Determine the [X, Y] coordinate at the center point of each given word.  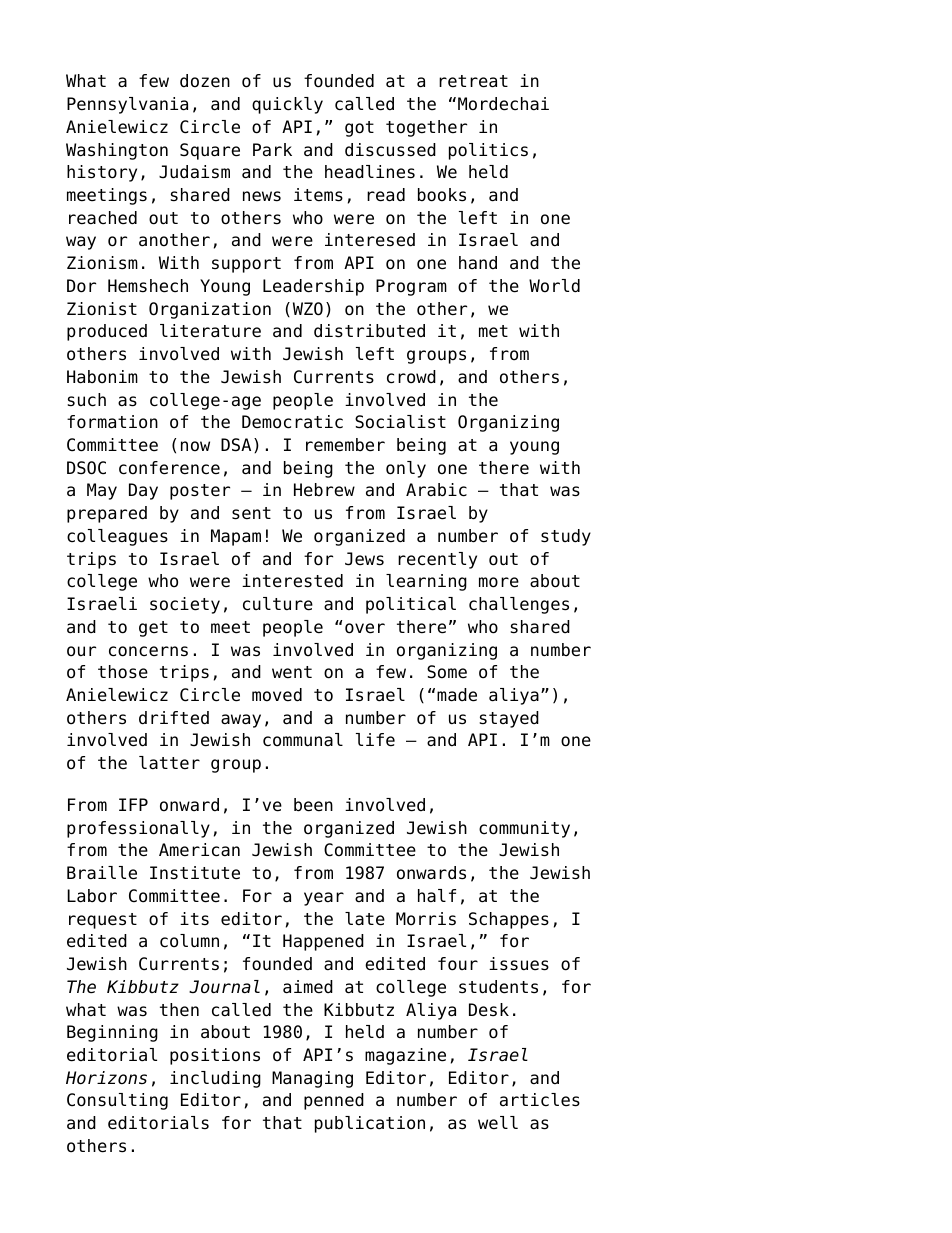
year [324, 899]
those [123, 672]
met [493, 331]
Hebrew [324, 490]
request [103, 921]
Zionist [102, 309]
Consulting [117, 1101]
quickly [287, 105]
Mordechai [503, 104]
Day [143, 491]
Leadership [313, 287]
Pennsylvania [127, 105]
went [292, 672]
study [566, 537]
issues [519, 964]
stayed [509, 719]
